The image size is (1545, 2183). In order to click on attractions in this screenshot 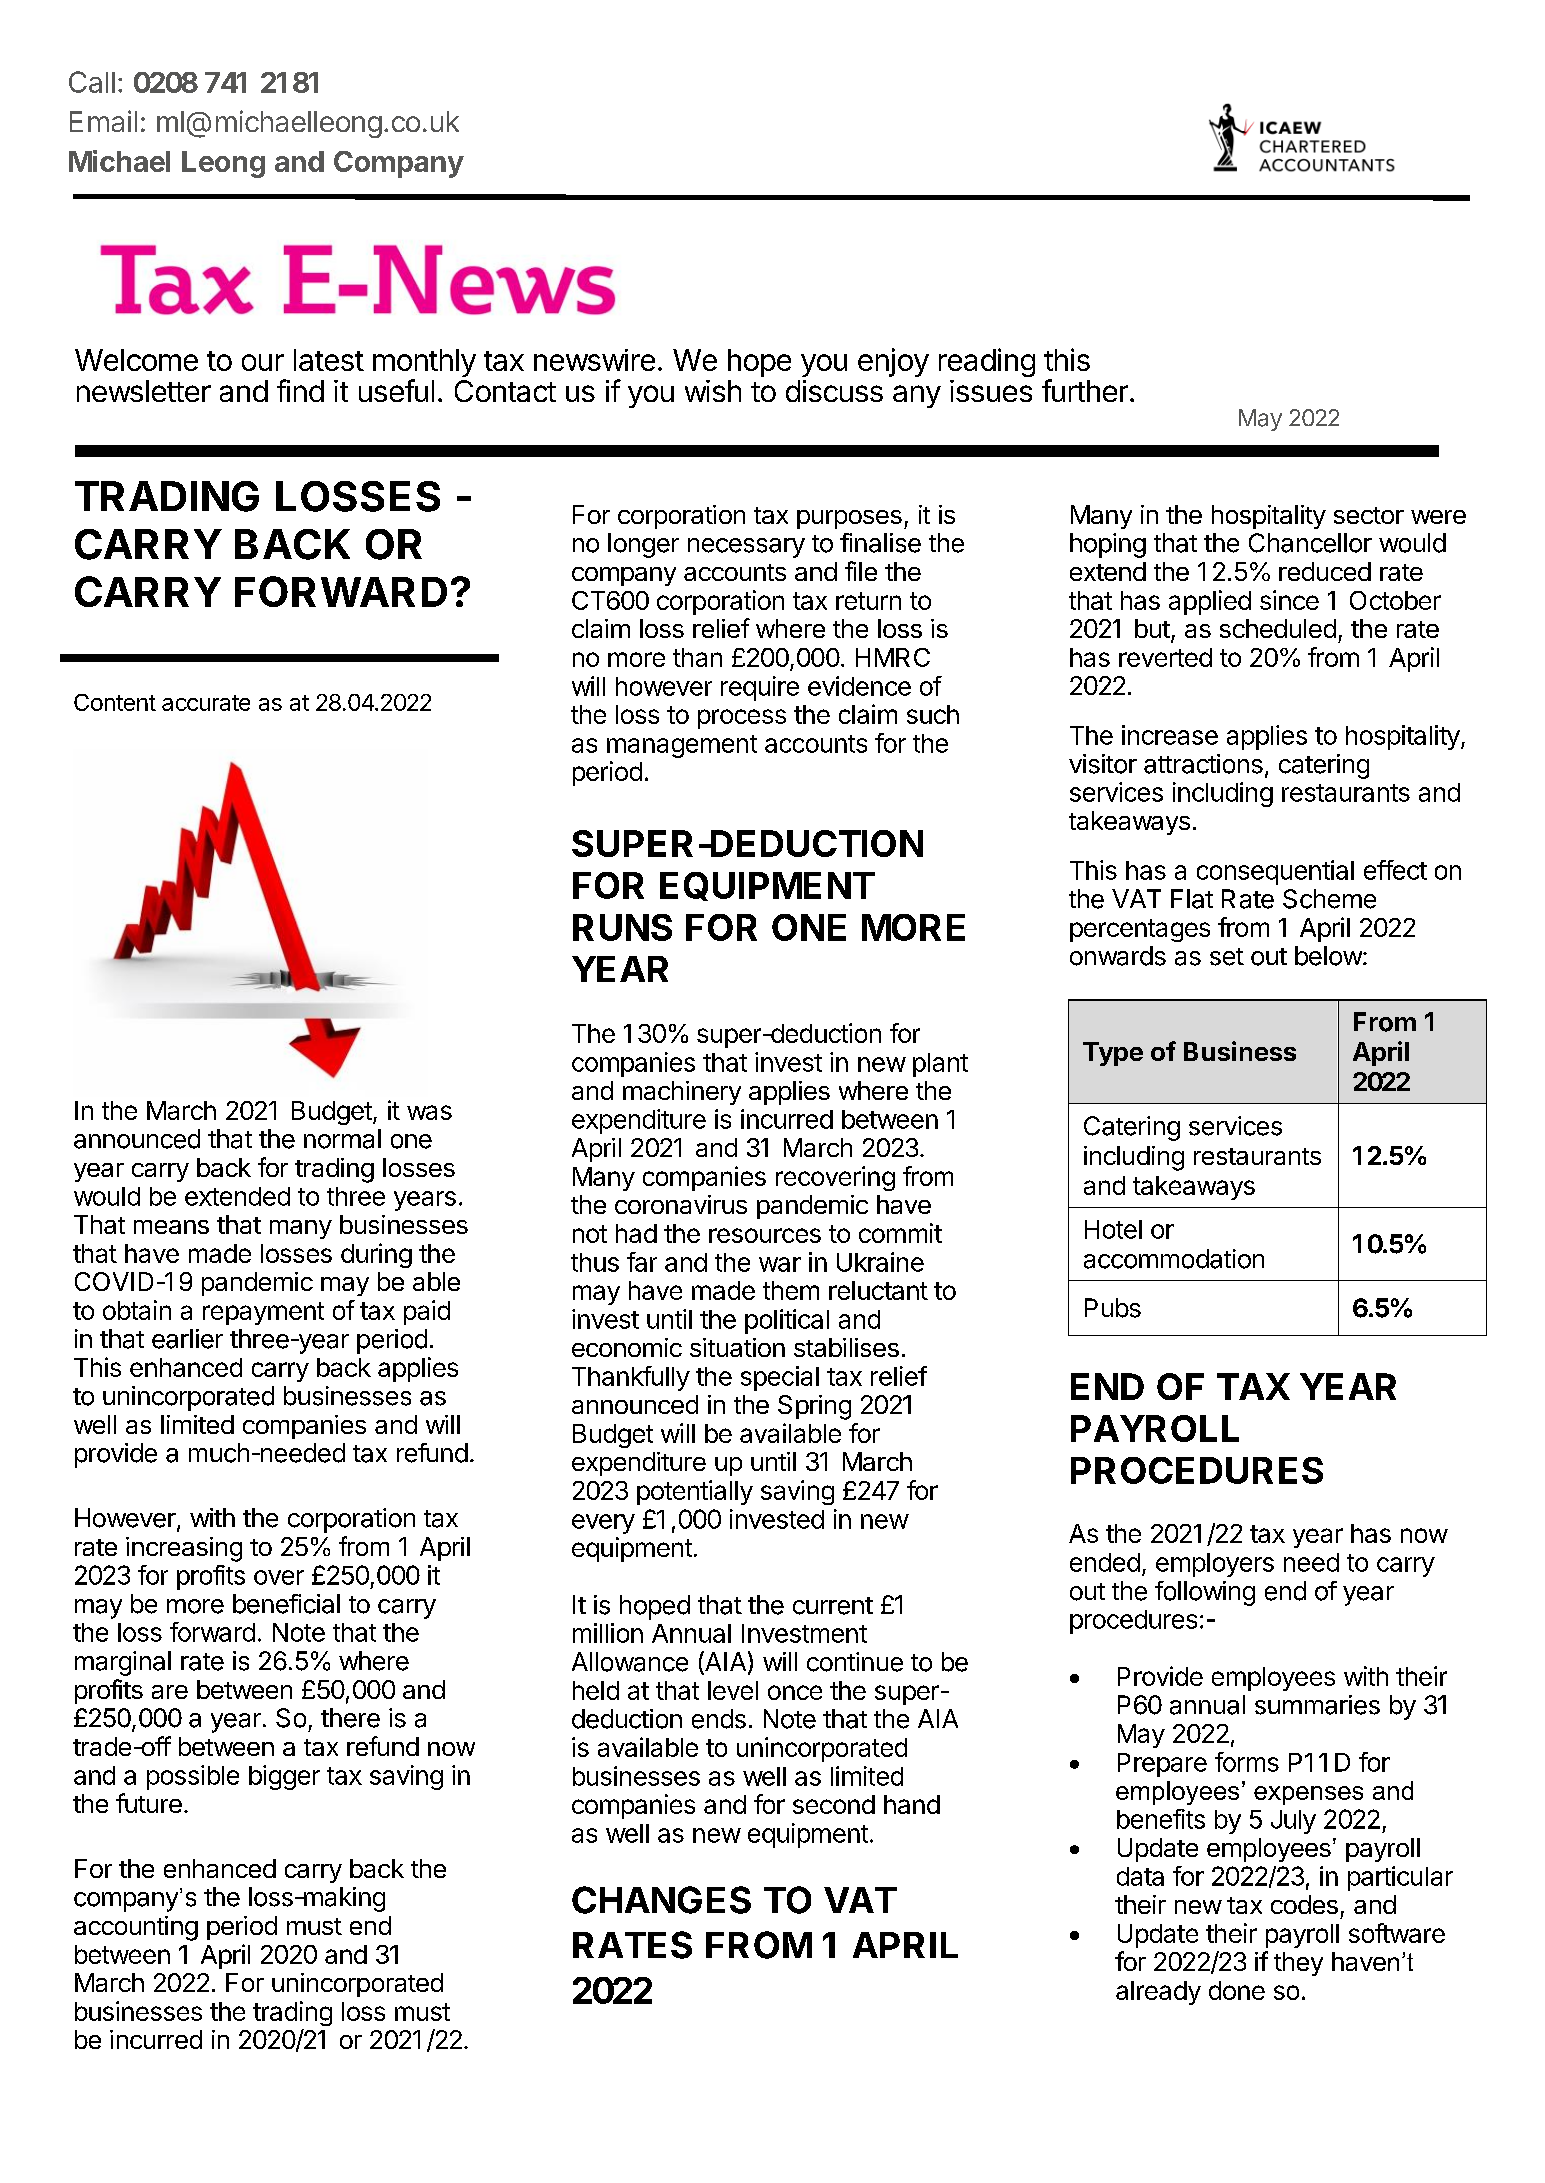, I will do `click(1203, 764)`.
